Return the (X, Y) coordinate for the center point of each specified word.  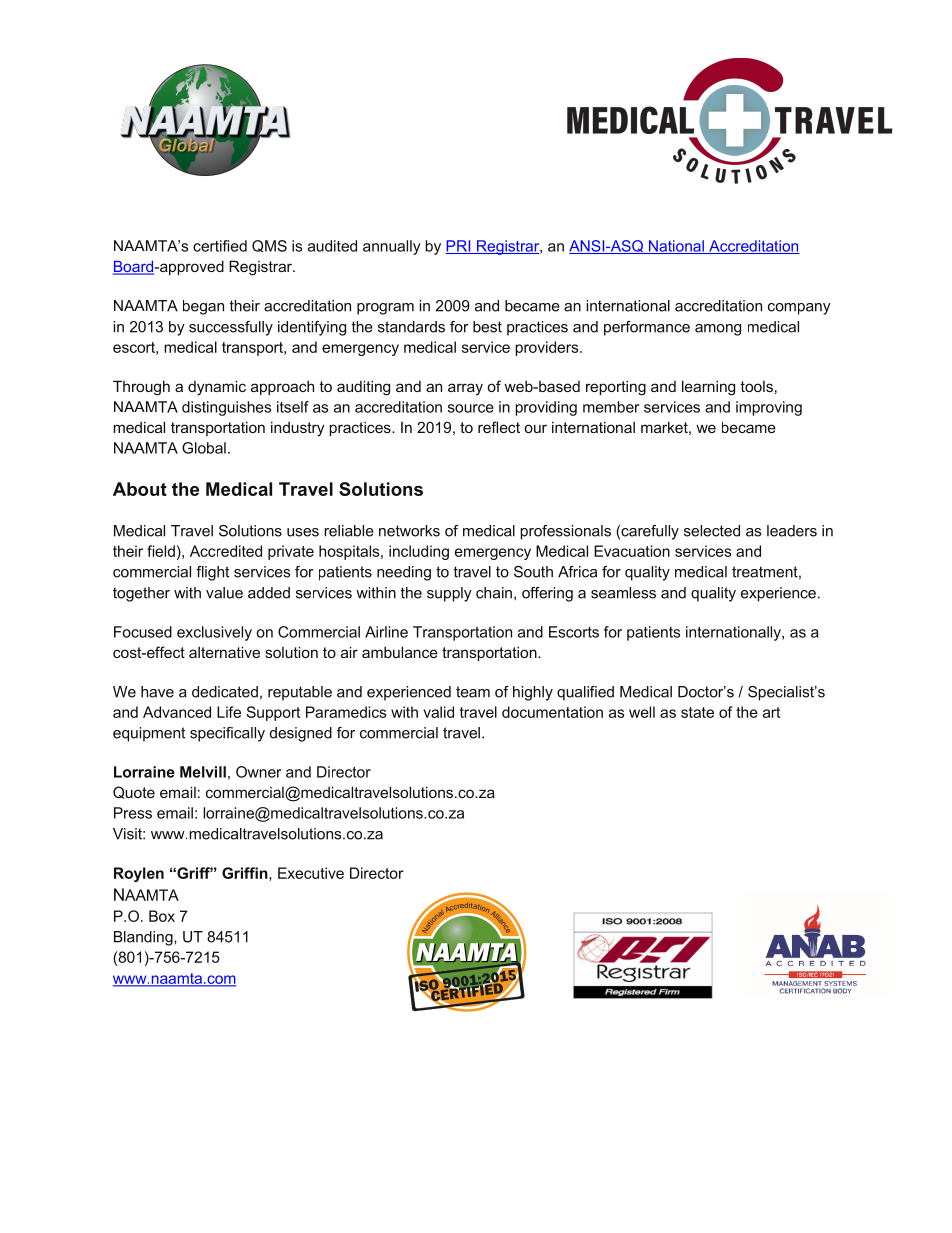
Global (204, 448)
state (697, 712)
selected (712, 531)
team (473, 692)
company (799, 309)
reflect (499, 427)
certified (220, 246)
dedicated (225, 692)
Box (162, 916)
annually (392, 247)
